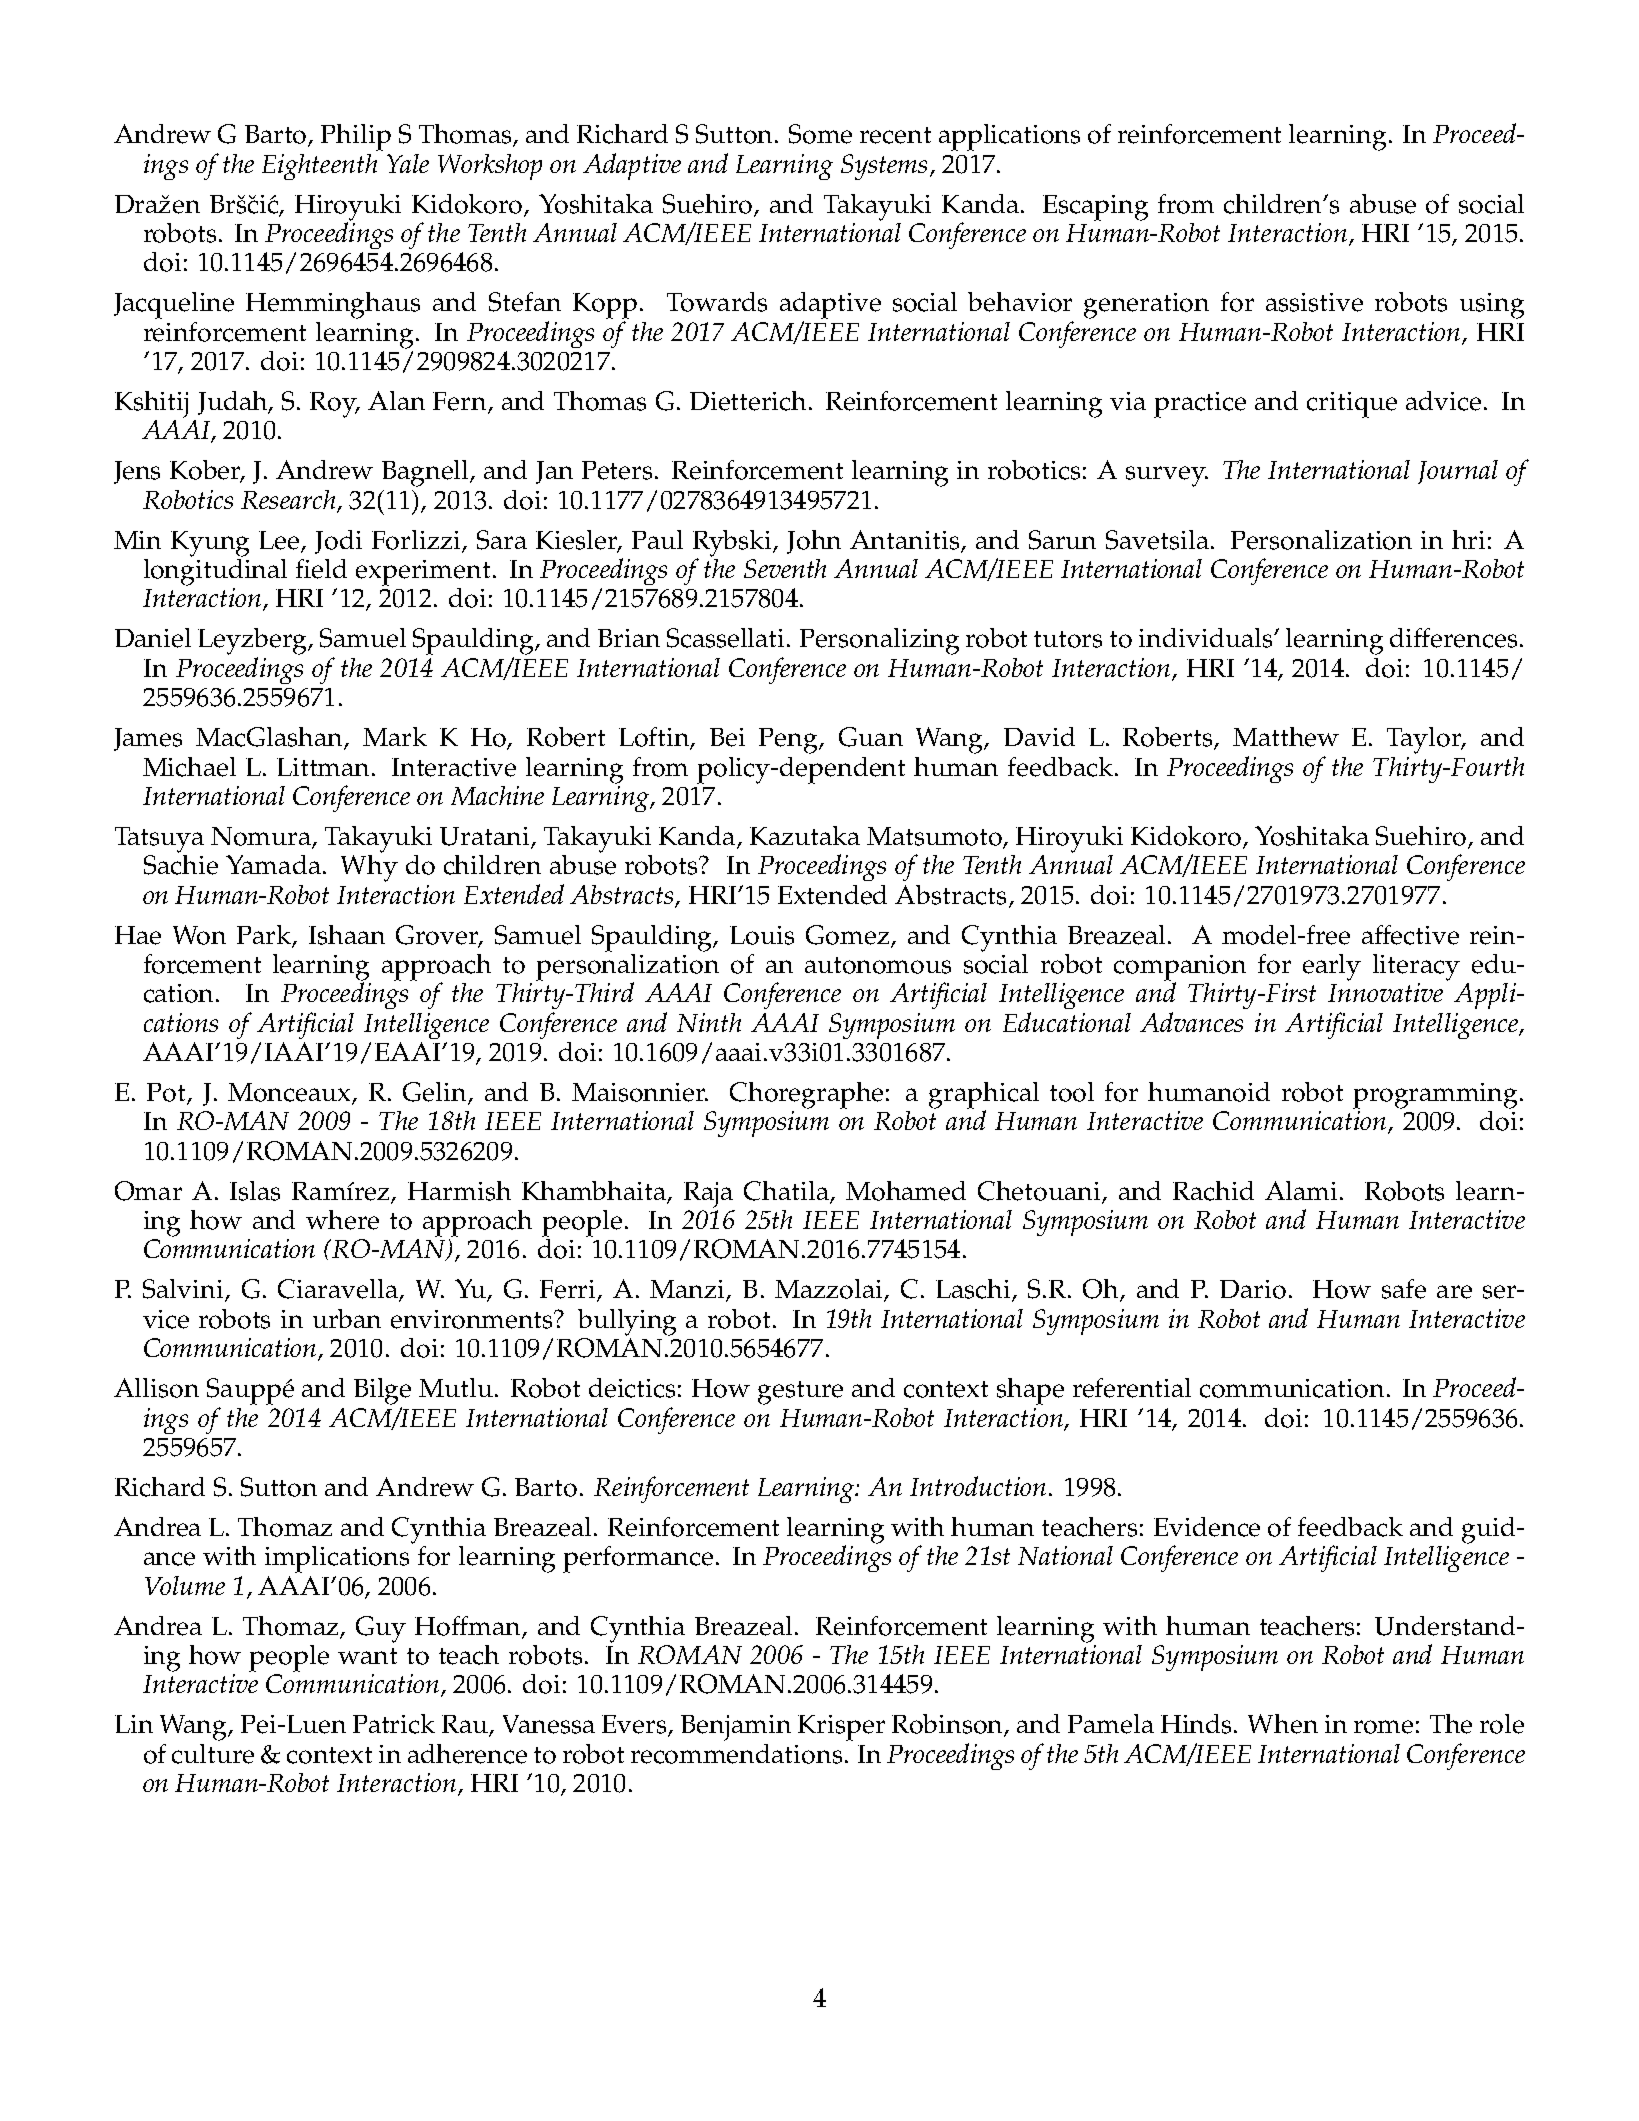 This image has height=2121, width=1639. What do you see at coordinates (319, 167) in the image?
I see `Eighteenth` at bounding box center [319, 167].
